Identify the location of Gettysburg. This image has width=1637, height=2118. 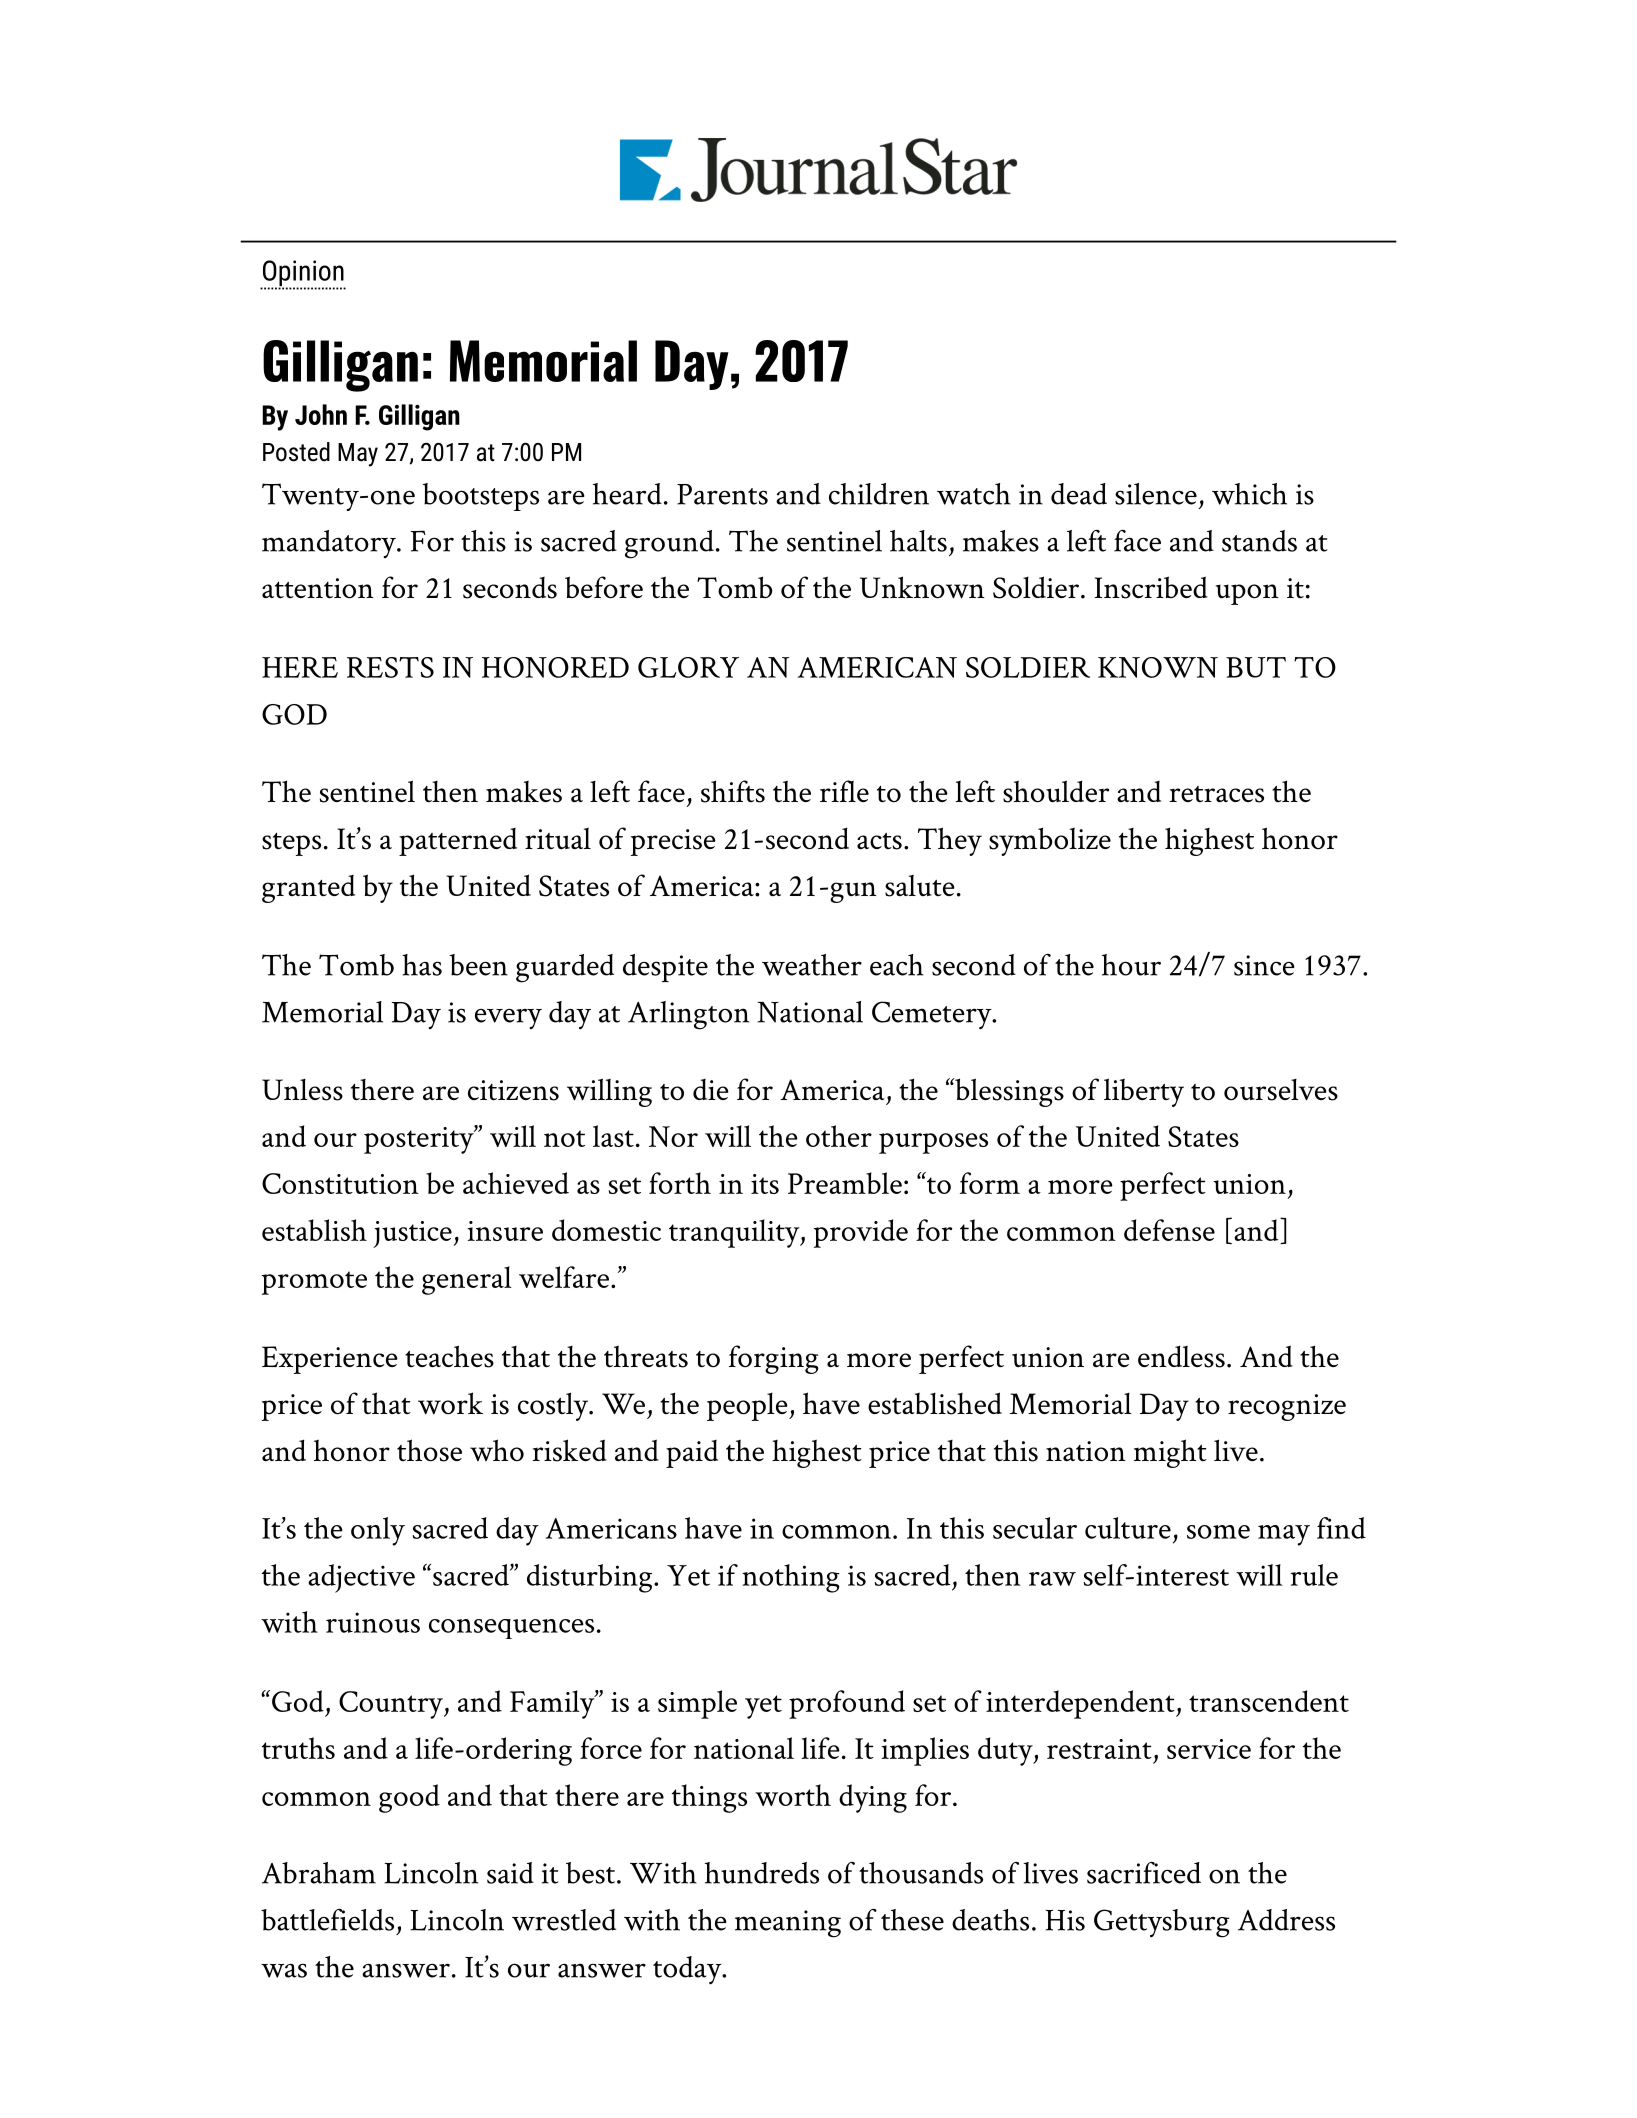
(1162, 1923).
